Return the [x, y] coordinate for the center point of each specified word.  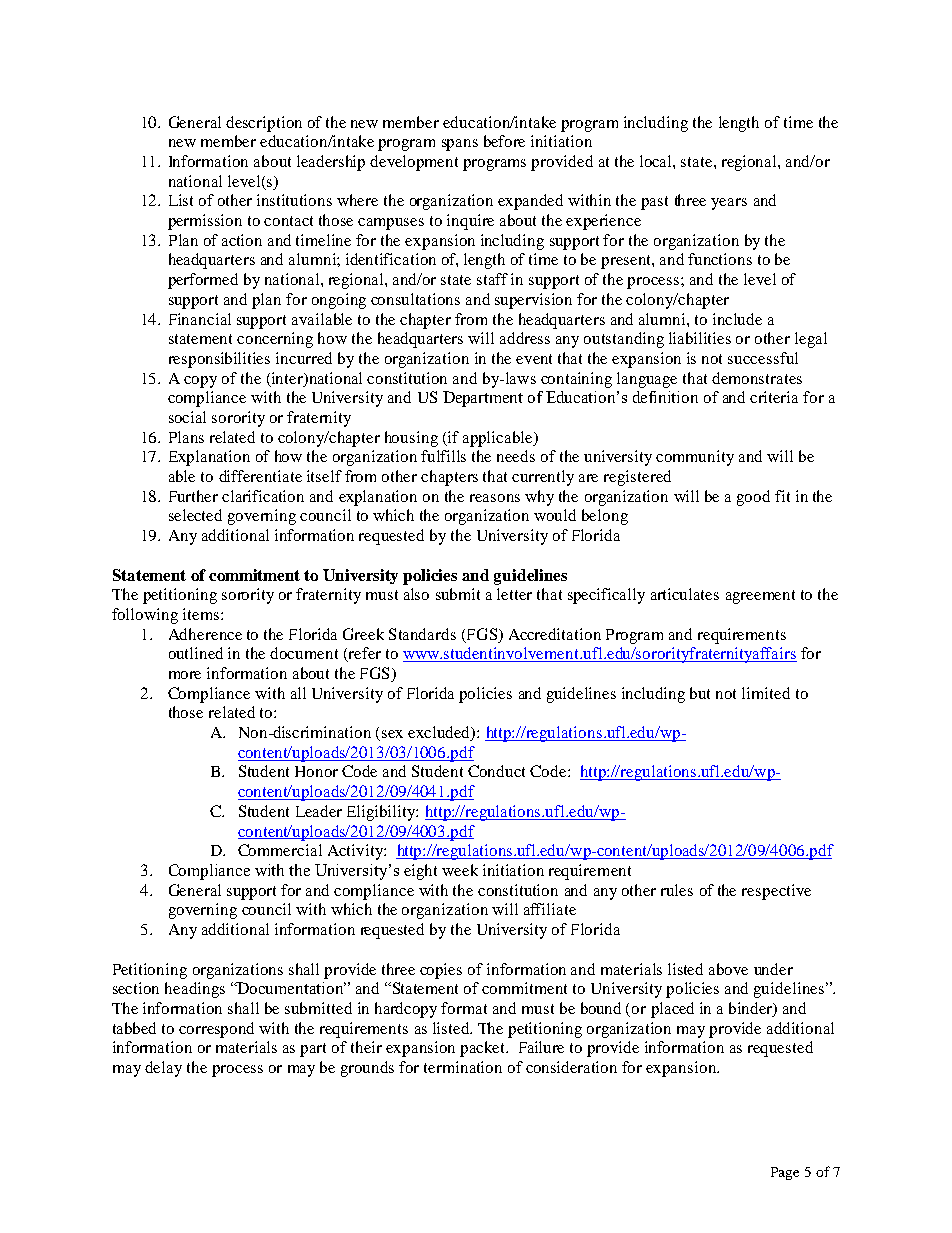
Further [193, 496]
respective [776, 892]
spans [460, 145]
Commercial [280, 850]
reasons [495, 498]
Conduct [496, 771]
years [729, 204]
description [264, 124]
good [753, 498]
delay [163, 1069]
